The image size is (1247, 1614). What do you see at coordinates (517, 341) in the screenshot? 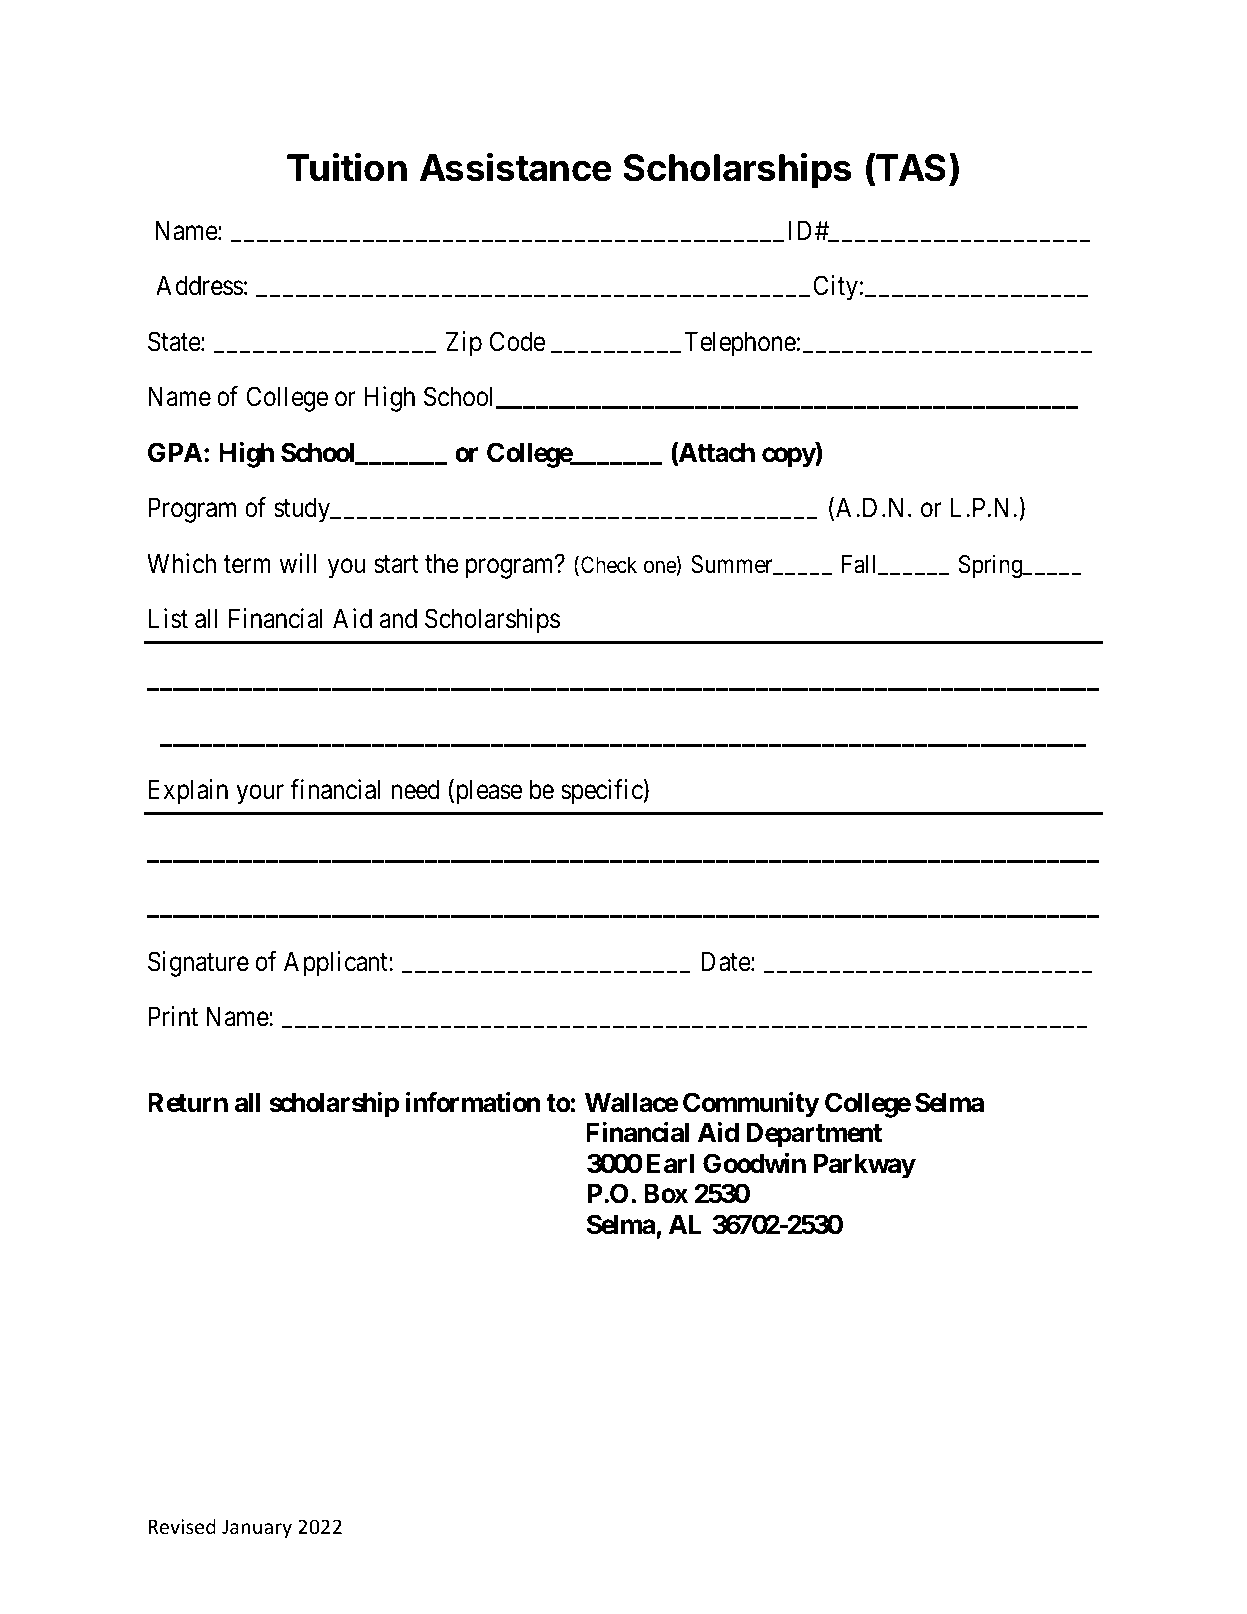
I see `Code` at bounding box center [517, 341].
